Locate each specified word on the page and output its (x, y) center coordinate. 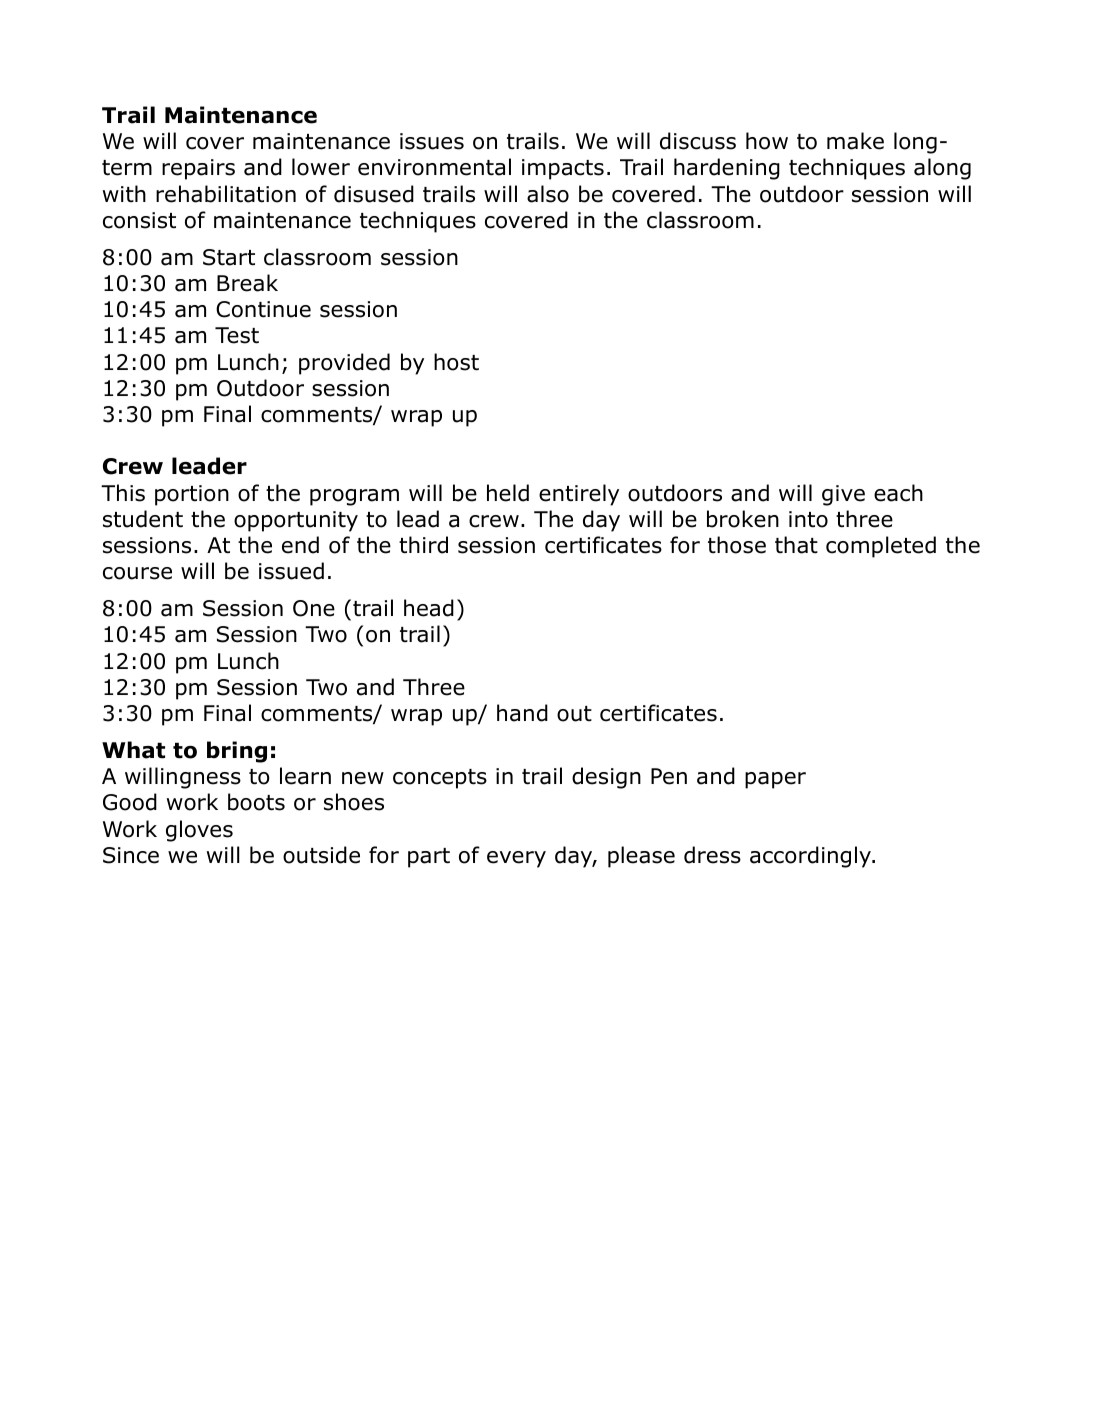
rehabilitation (226, 194)
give (843, 495)
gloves (199, 831)
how (767, 141)
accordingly (811, 857)
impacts (563, 169)
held (508, 493)
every (516, 859)
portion (192, 495)
